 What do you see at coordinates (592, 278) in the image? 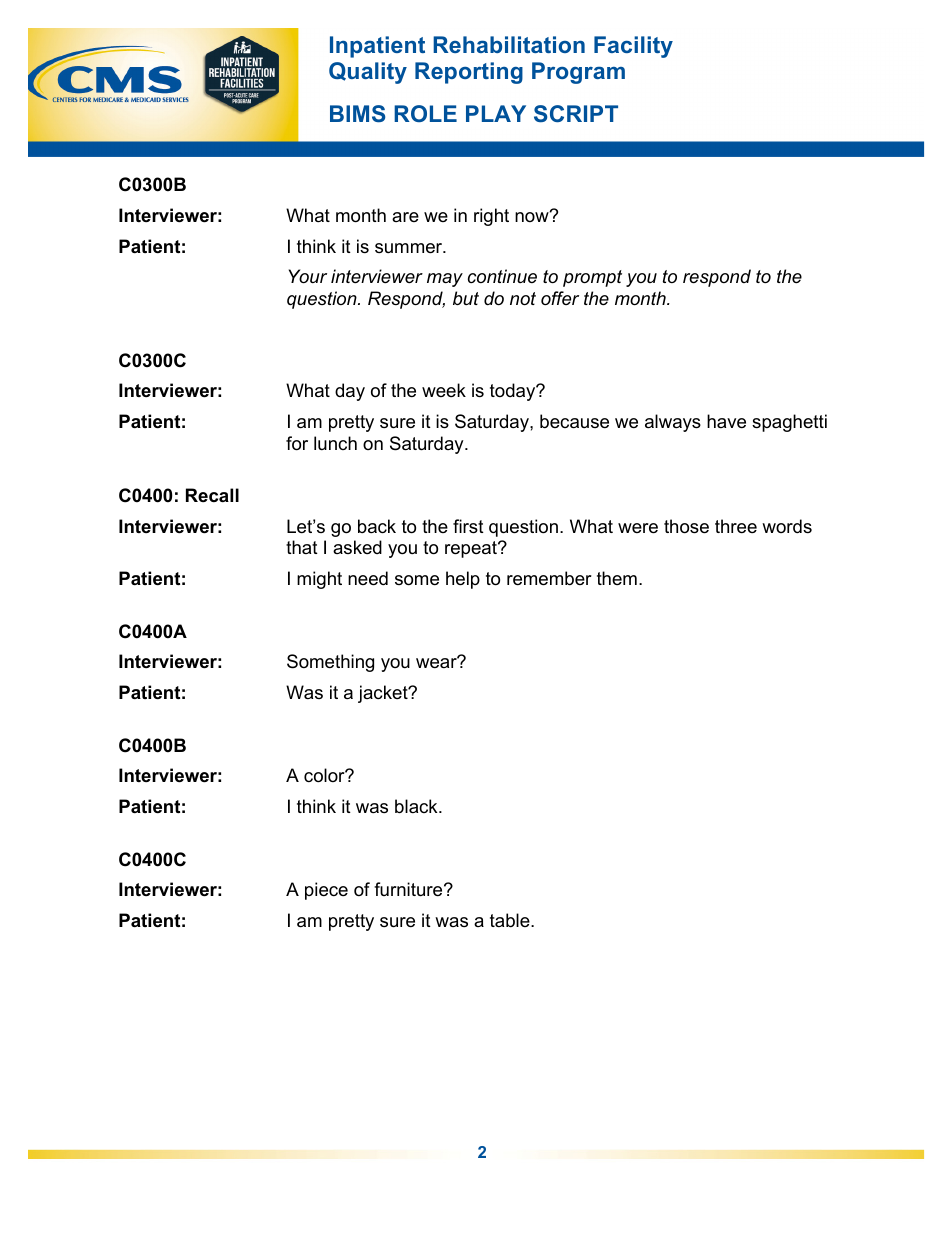
I see `prompt` at bounding box center [592, 278].
